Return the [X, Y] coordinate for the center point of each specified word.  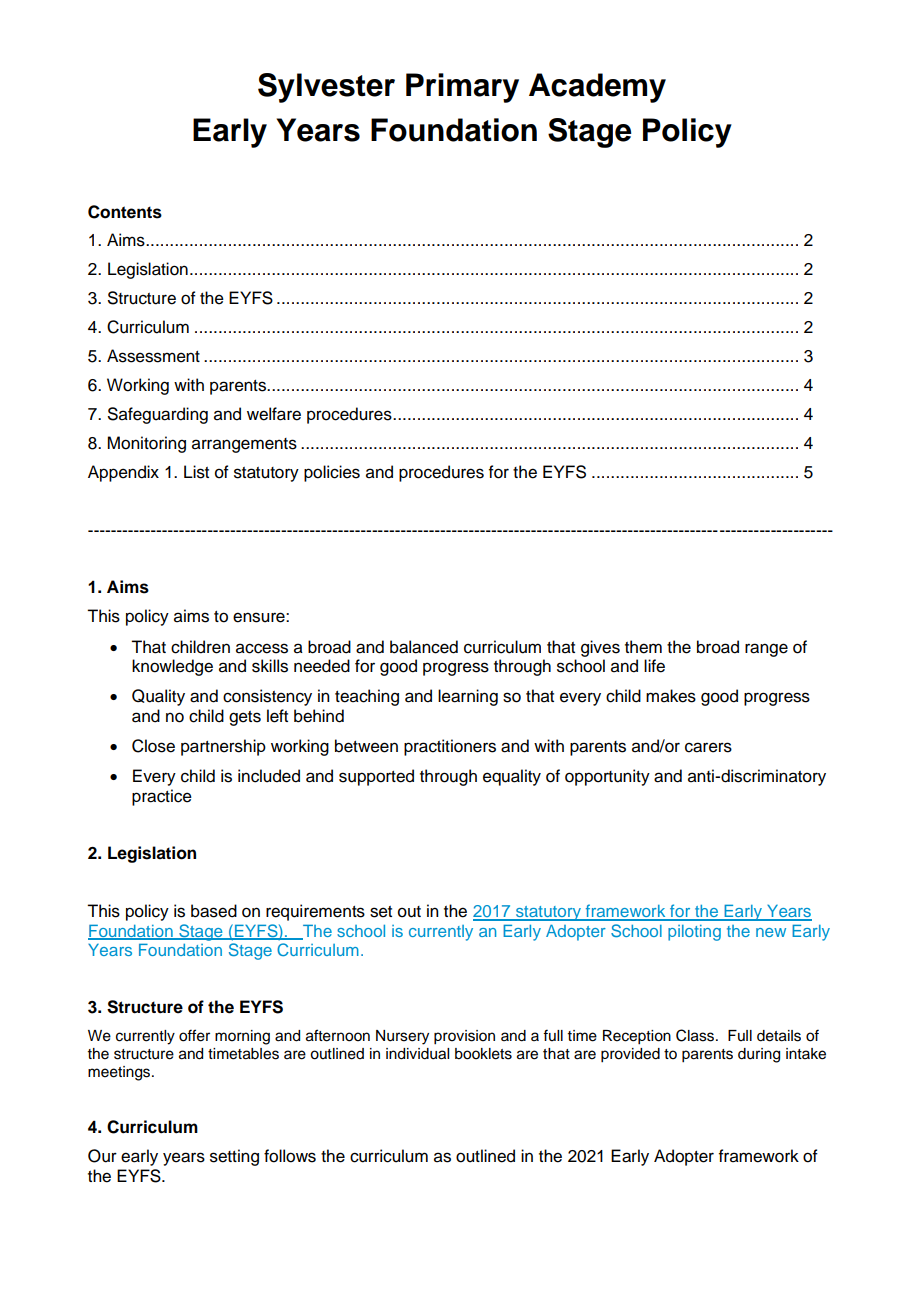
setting [234, 1157]
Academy [597, 88]
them [643, 647]
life [654, 666]
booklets [483, 1054]
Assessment [153, 356]
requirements [315, 912]
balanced [424, 647]
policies [332, 473]
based [214, 911]
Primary [462, 88]
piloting [694, 933]
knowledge [172, 667]
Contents [125, 212]
